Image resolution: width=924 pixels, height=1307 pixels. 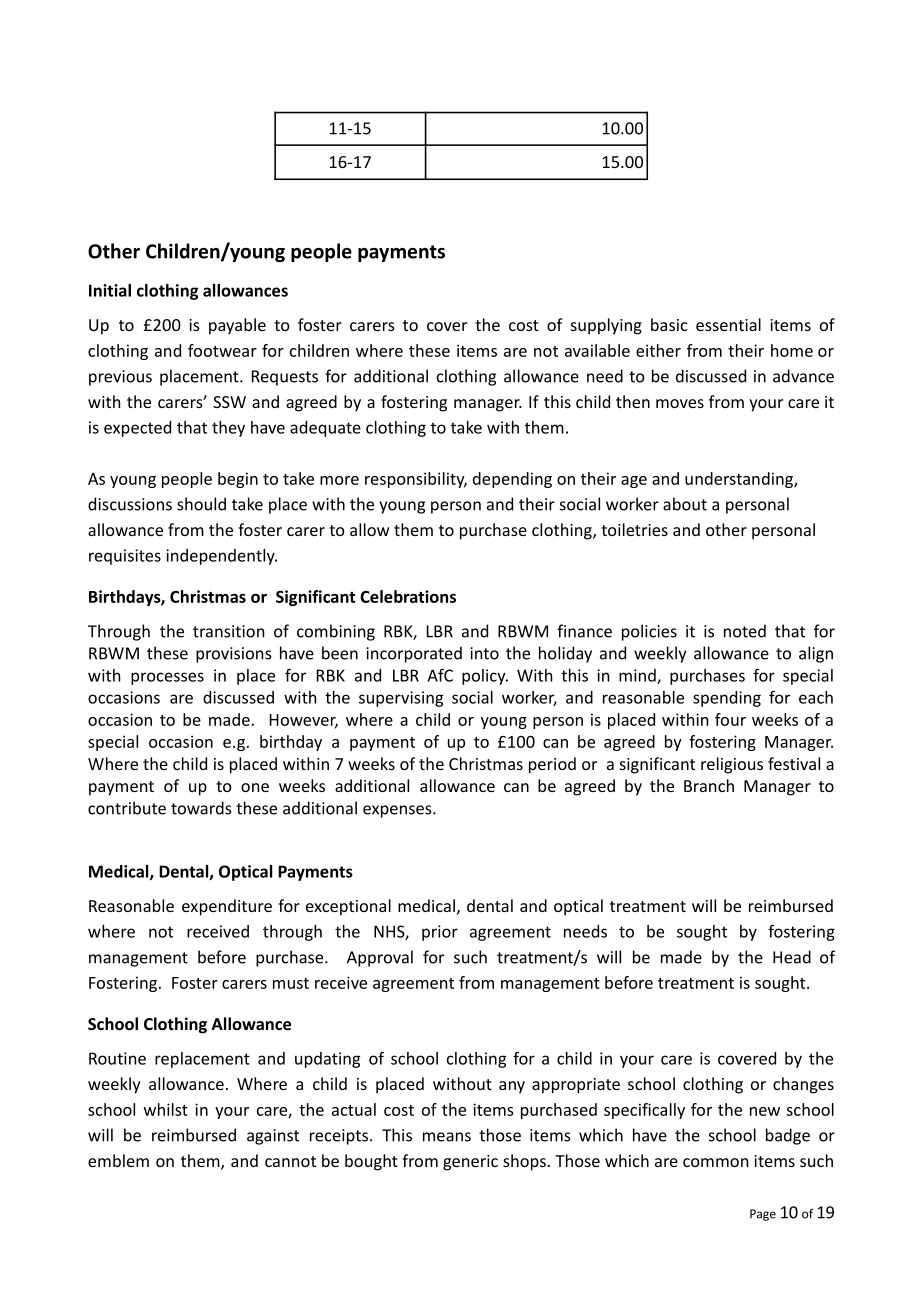 I want to click on essential, so click(x=728, y=324).
